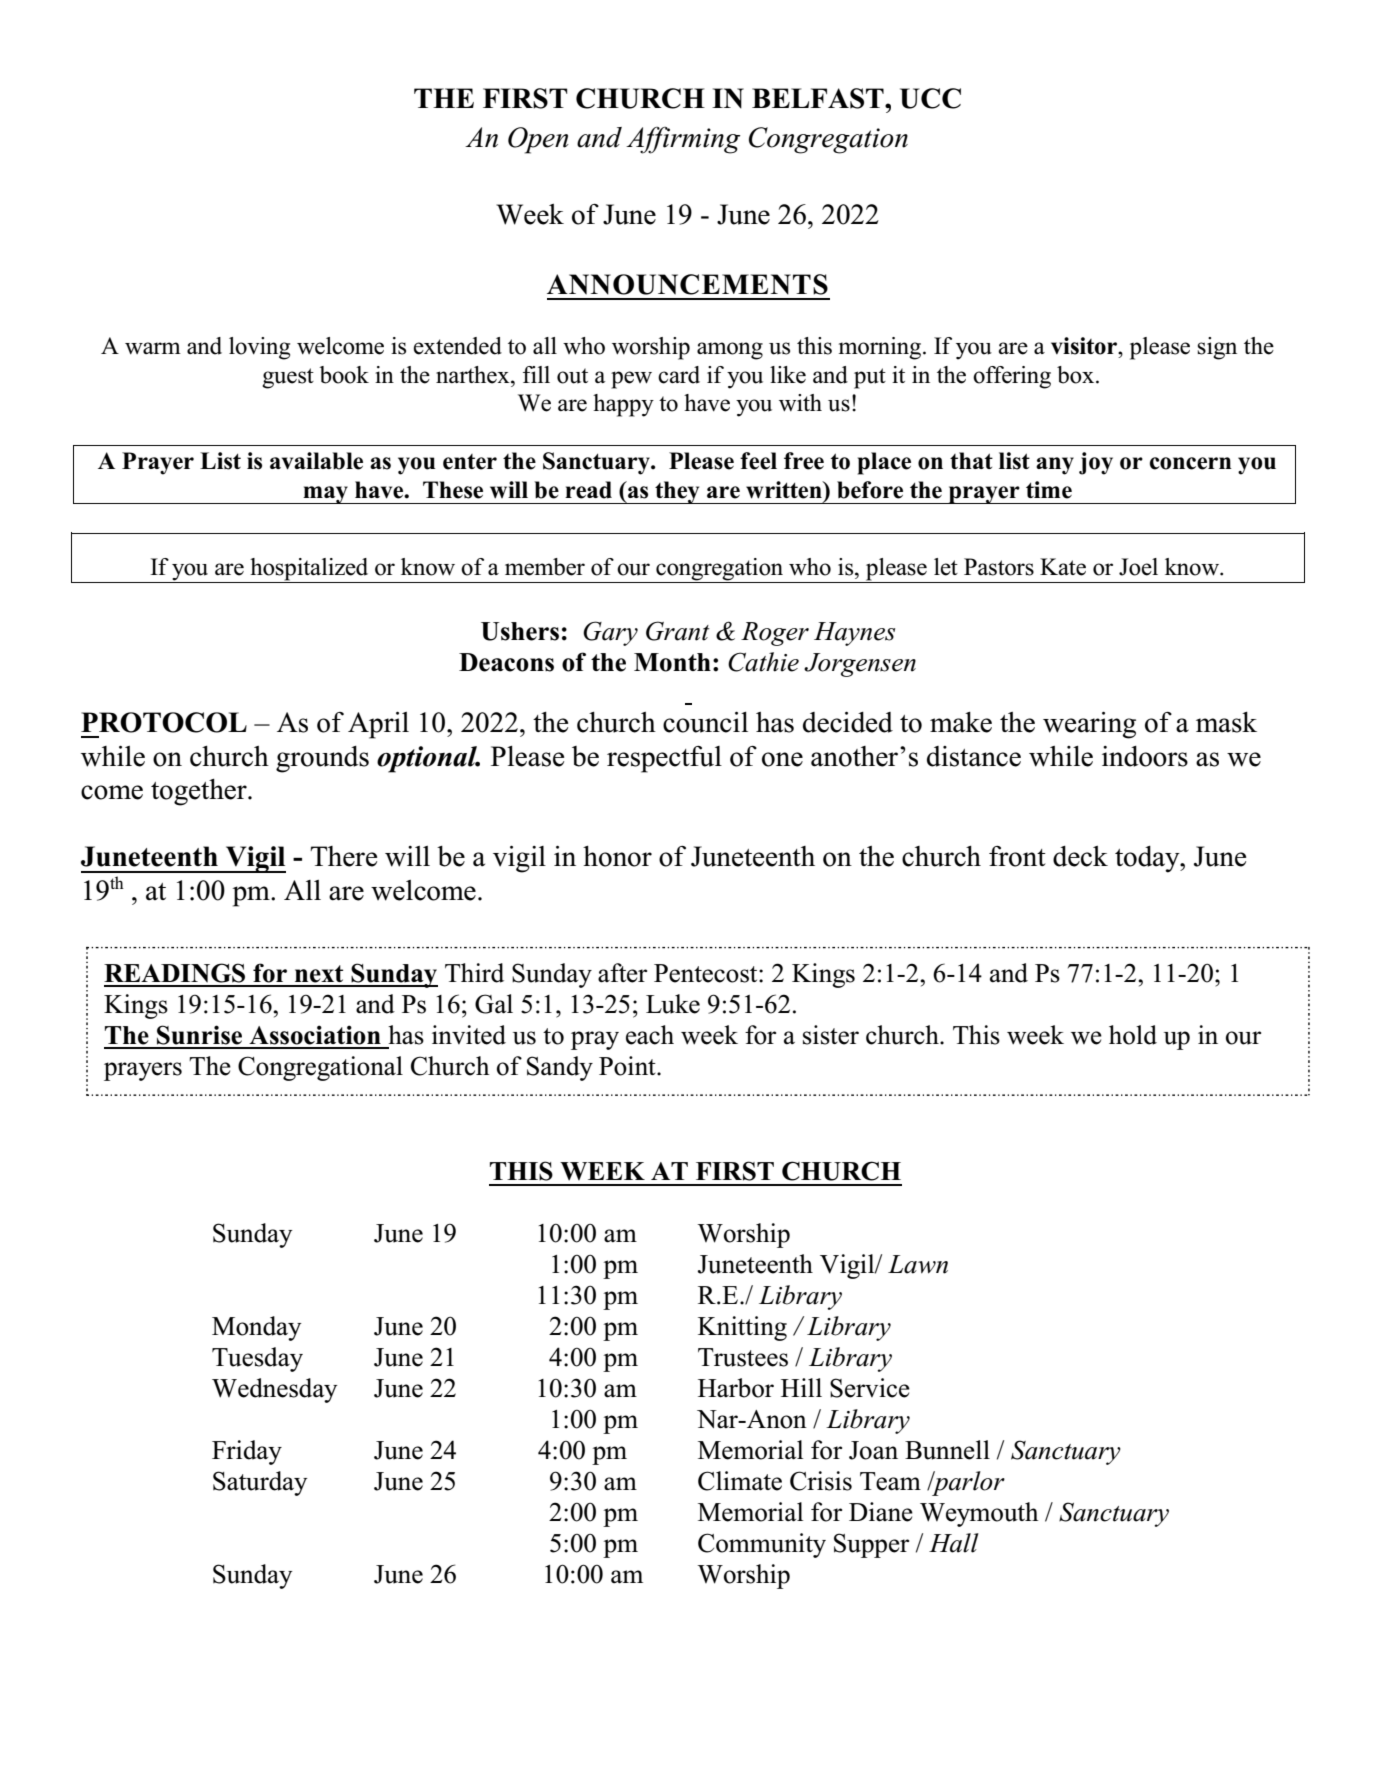 The height and width of the screenshot is (1781, 1376). I want to click on Saturday, so click(260, 1483).
